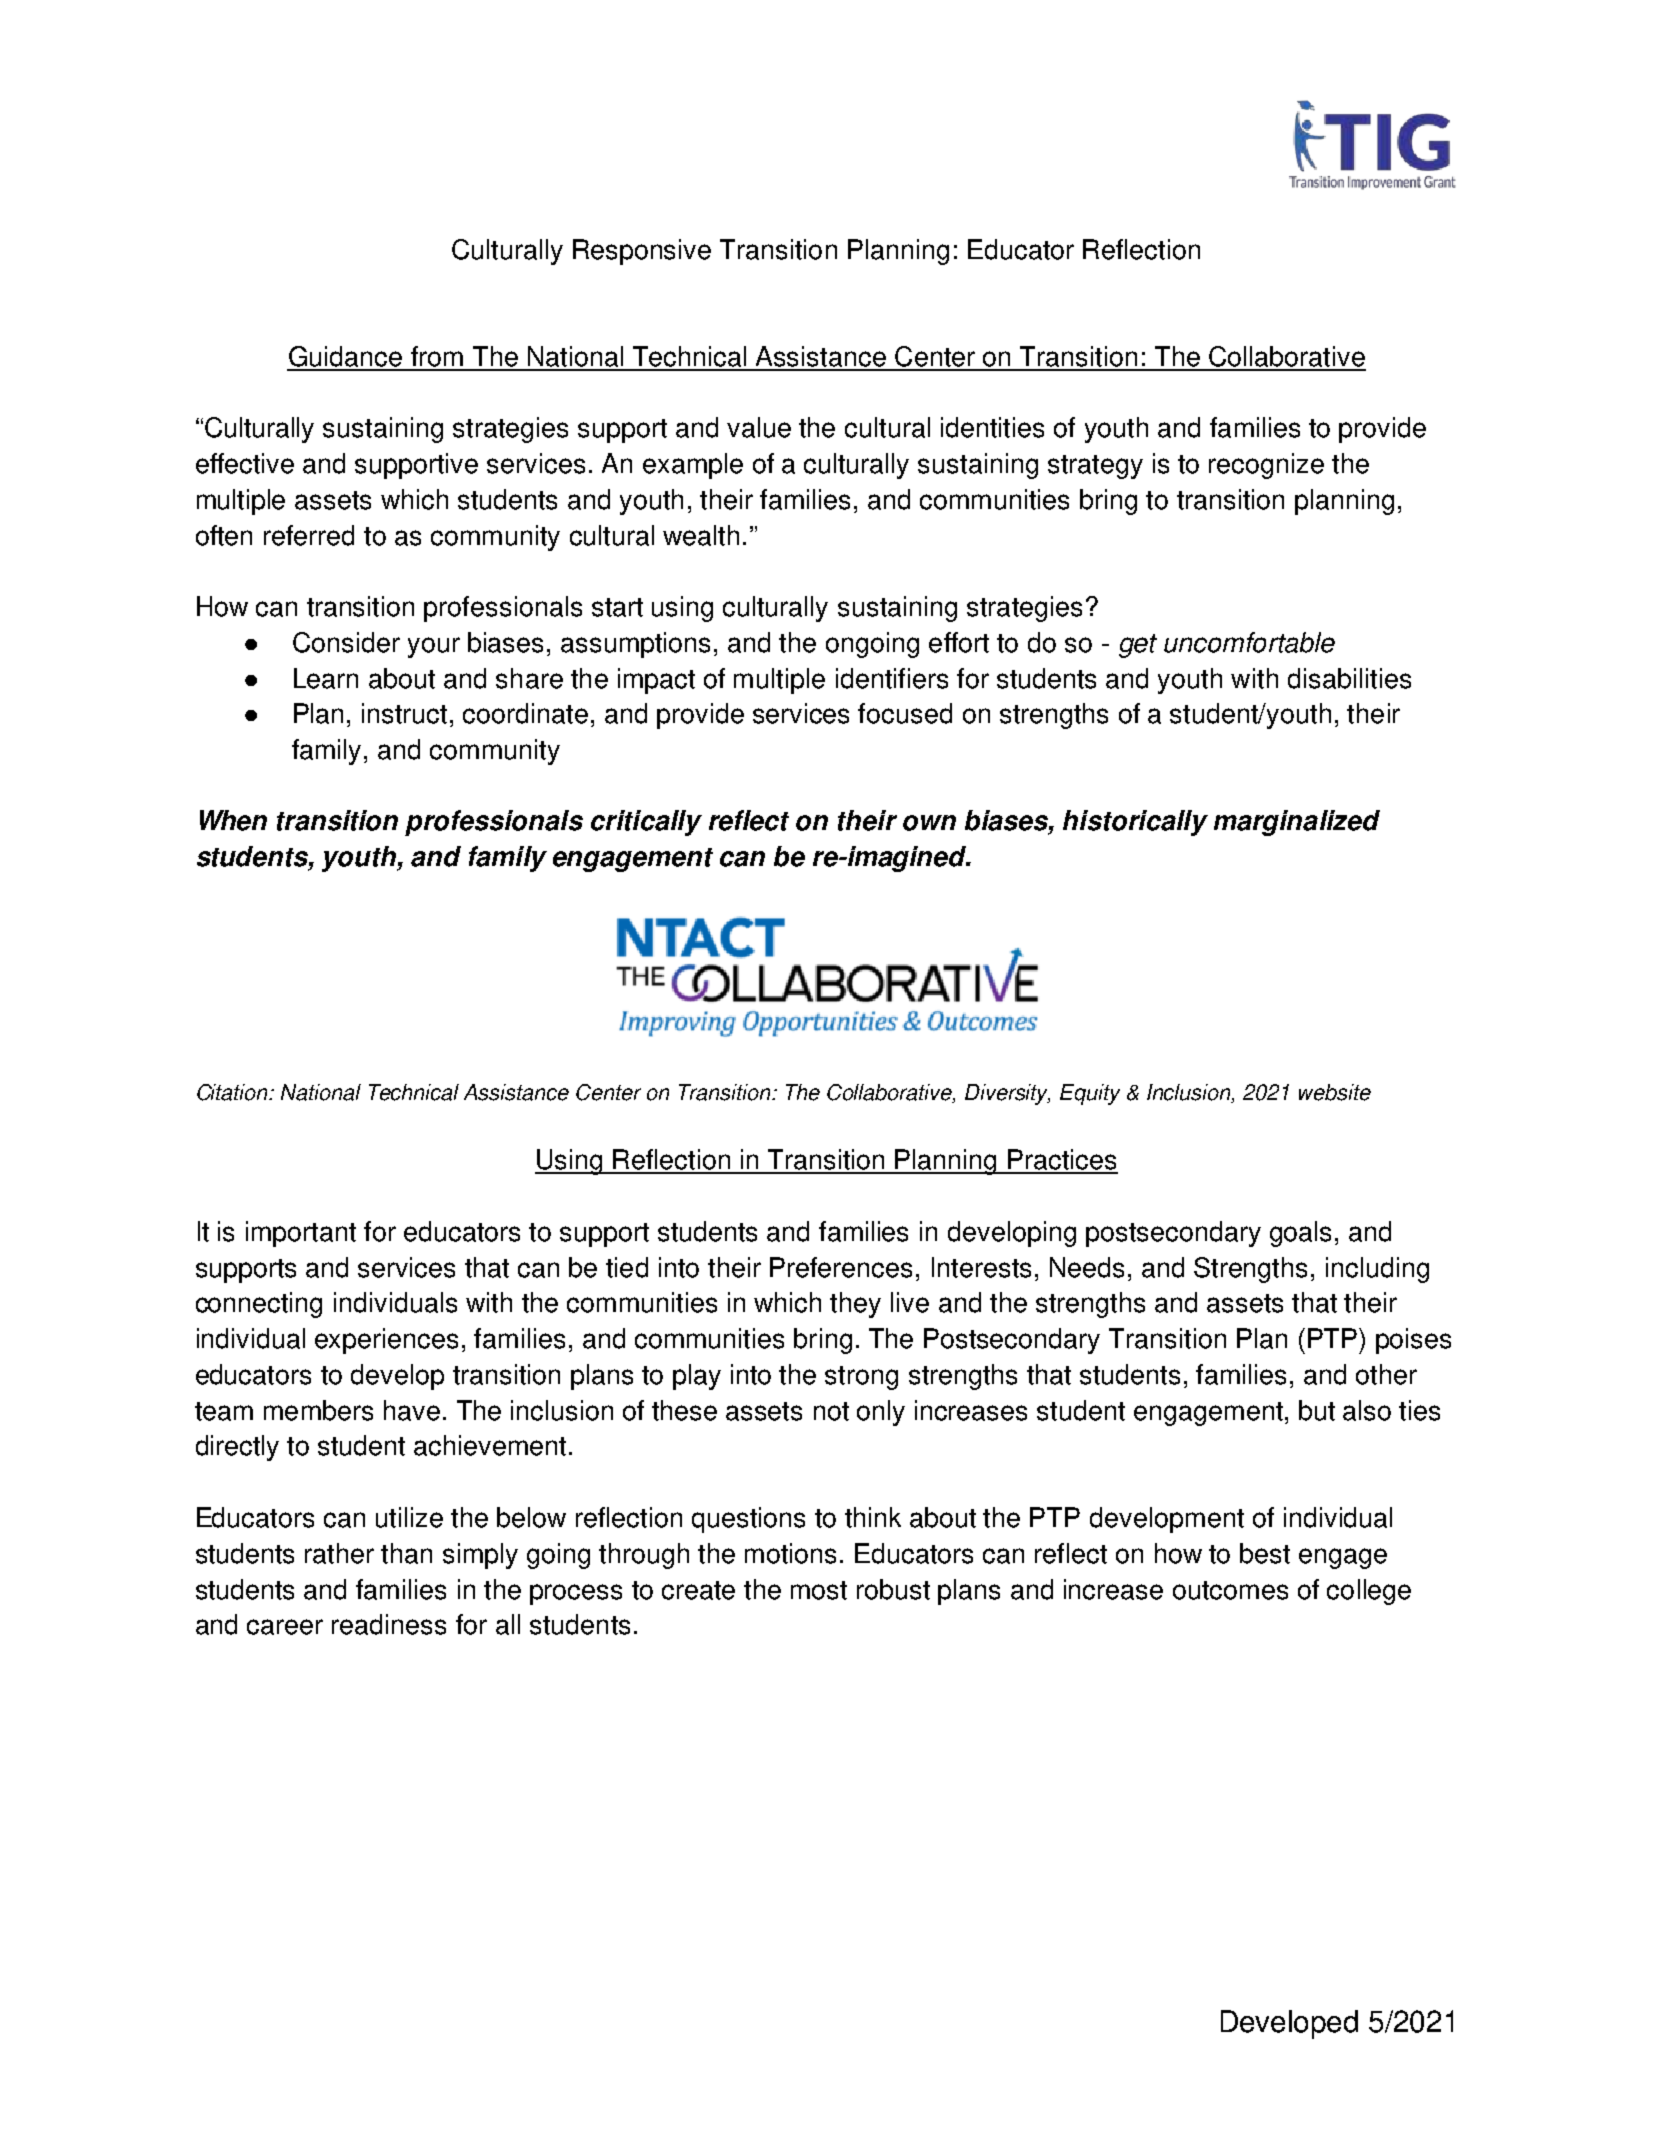 The width and height of the document is (1654, 2141). Describe the element at coordinates (1297, 823) in the document. I see `marginalized` at that location.
